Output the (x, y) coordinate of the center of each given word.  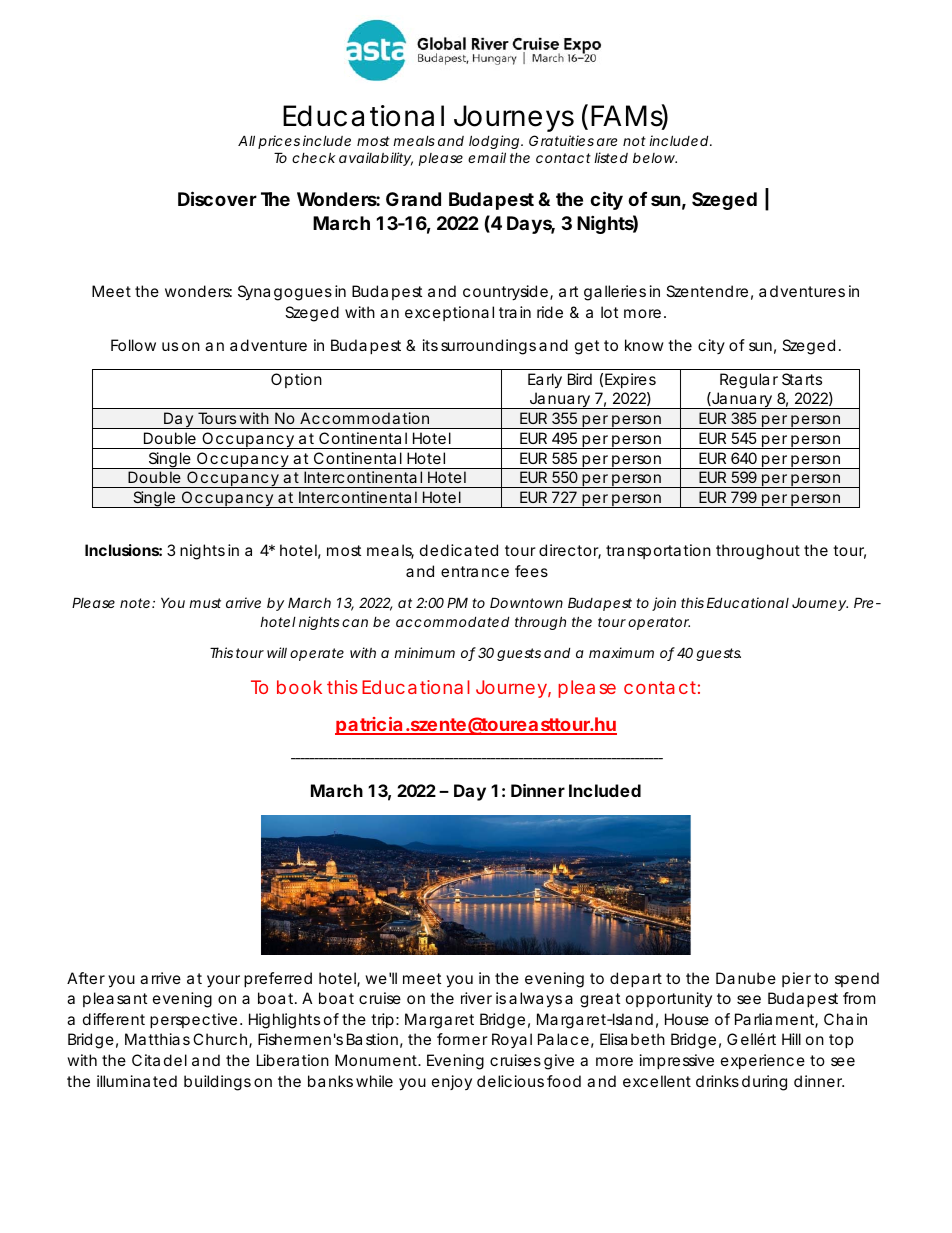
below (654, 158)
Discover (217, 198)
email (487, 157)
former (462, 1039)
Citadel (159, 1060)
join (664, 604)
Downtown (526, 602)
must (205, 603)
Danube (746, 978)
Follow (133, 345)
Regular (749, 381)
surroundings (488, 347)
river (476, 998)
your (223, 981)
